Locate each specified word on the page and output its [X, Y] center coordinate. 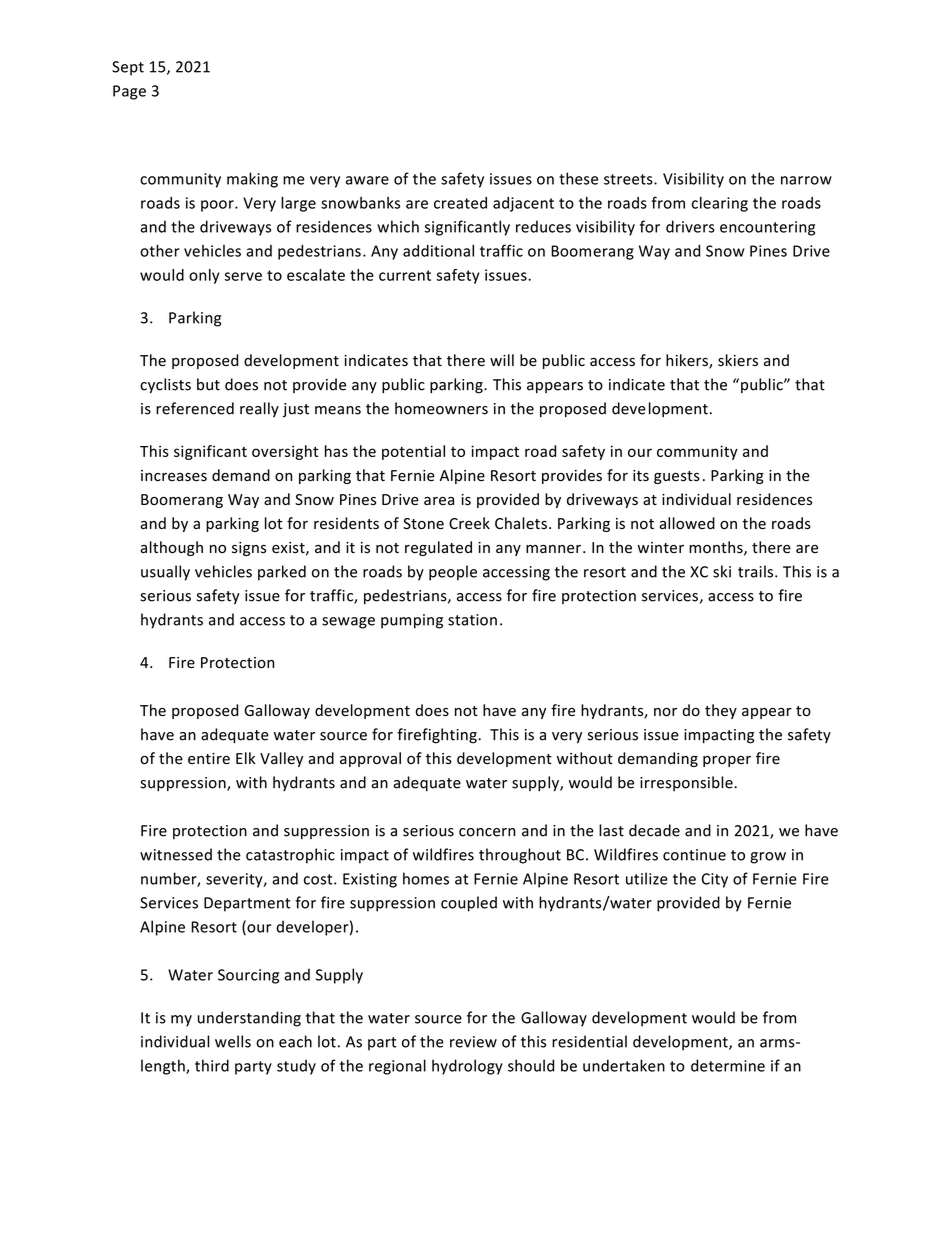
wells [233, 1041]
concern [487, 832]
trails [757, 571]
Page [129, 92]
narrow [806, 180]
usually [165, 573]
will [502, 360]
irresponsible [687, 783]
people [453, 573]
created [460, 203]
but [208, 384]
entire [209, 759]
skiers [738, 360]
